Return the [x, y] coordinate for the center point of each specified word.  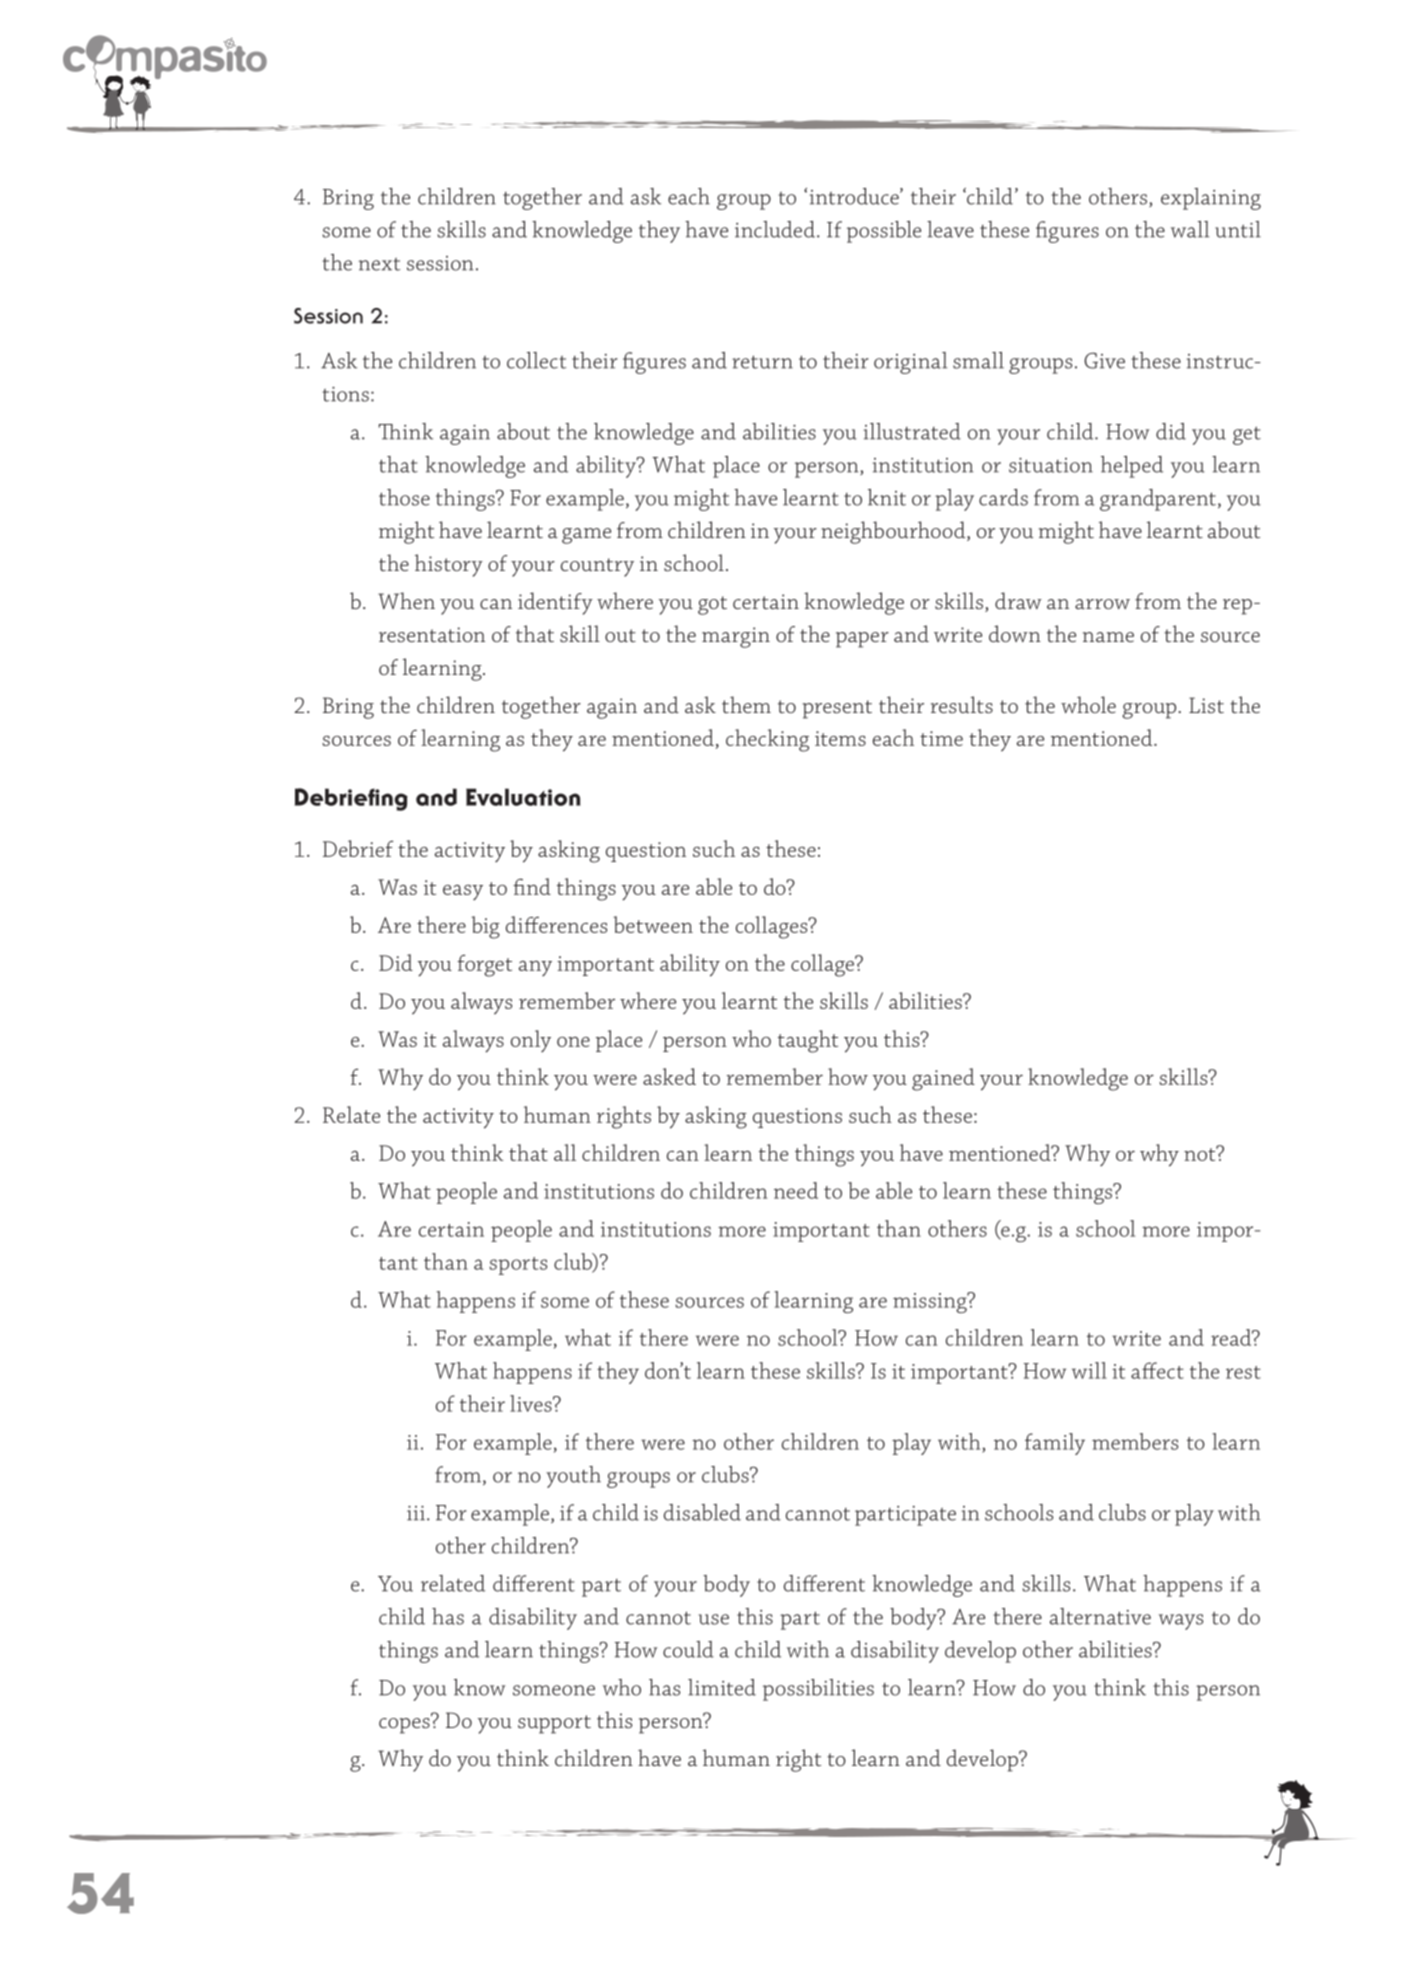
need [796, 1190]
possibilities [818, 1690]
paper [862, 640]
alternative [1100, 1616]
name [1108, 637]
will [1089, 1370]
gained [943, 1079]
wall [1190, 229]
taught [808, 1041]
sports [518, 1266]
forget [484, 966]
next [379, 264]
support [554, 1724]
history [449, 565]
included [775, 229]
